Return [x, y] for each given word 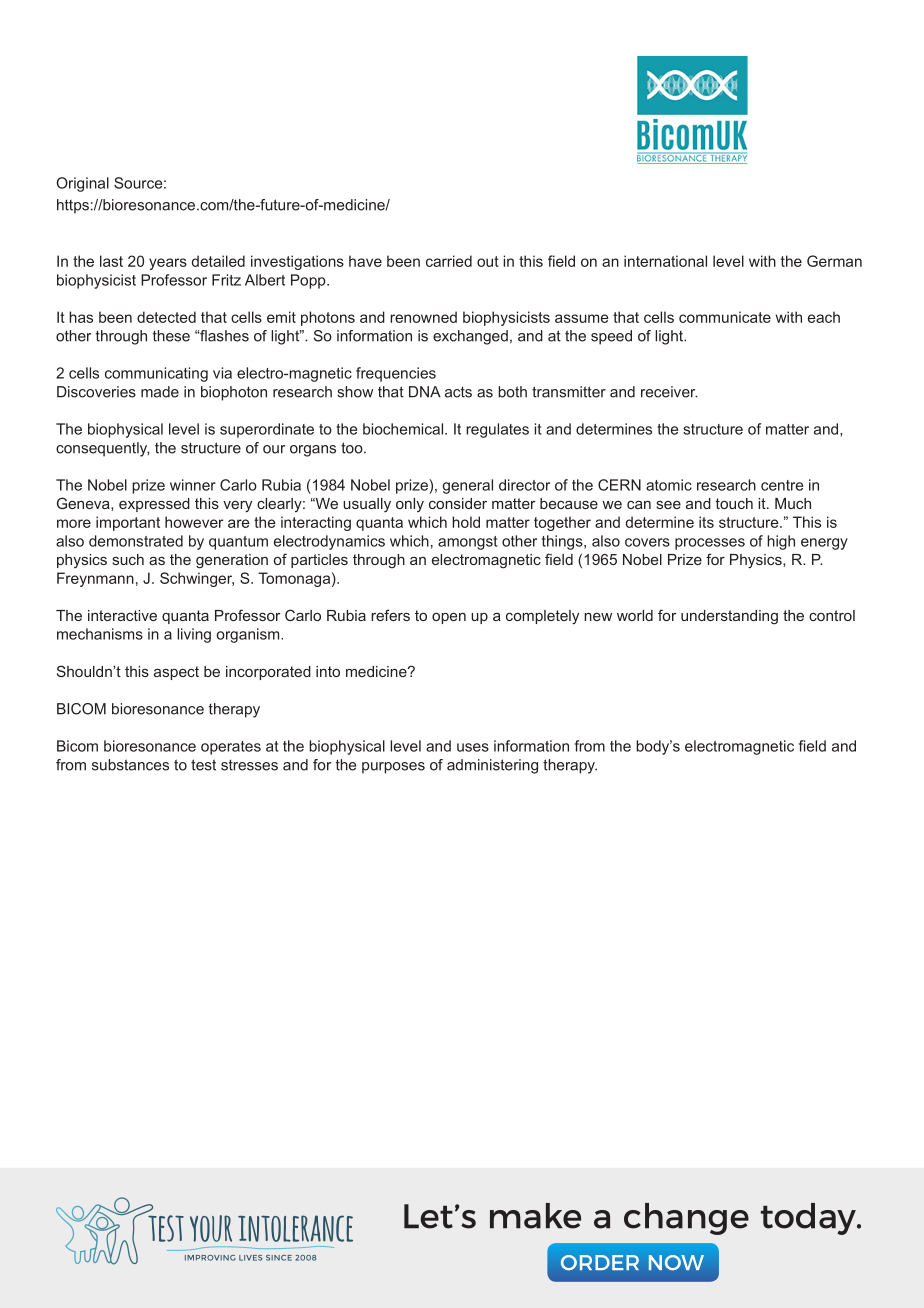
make [535, 1216]
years [168, 264]
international [665, 261]
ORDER [600, 1262]
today [809, 1219]
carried [449, 261]
